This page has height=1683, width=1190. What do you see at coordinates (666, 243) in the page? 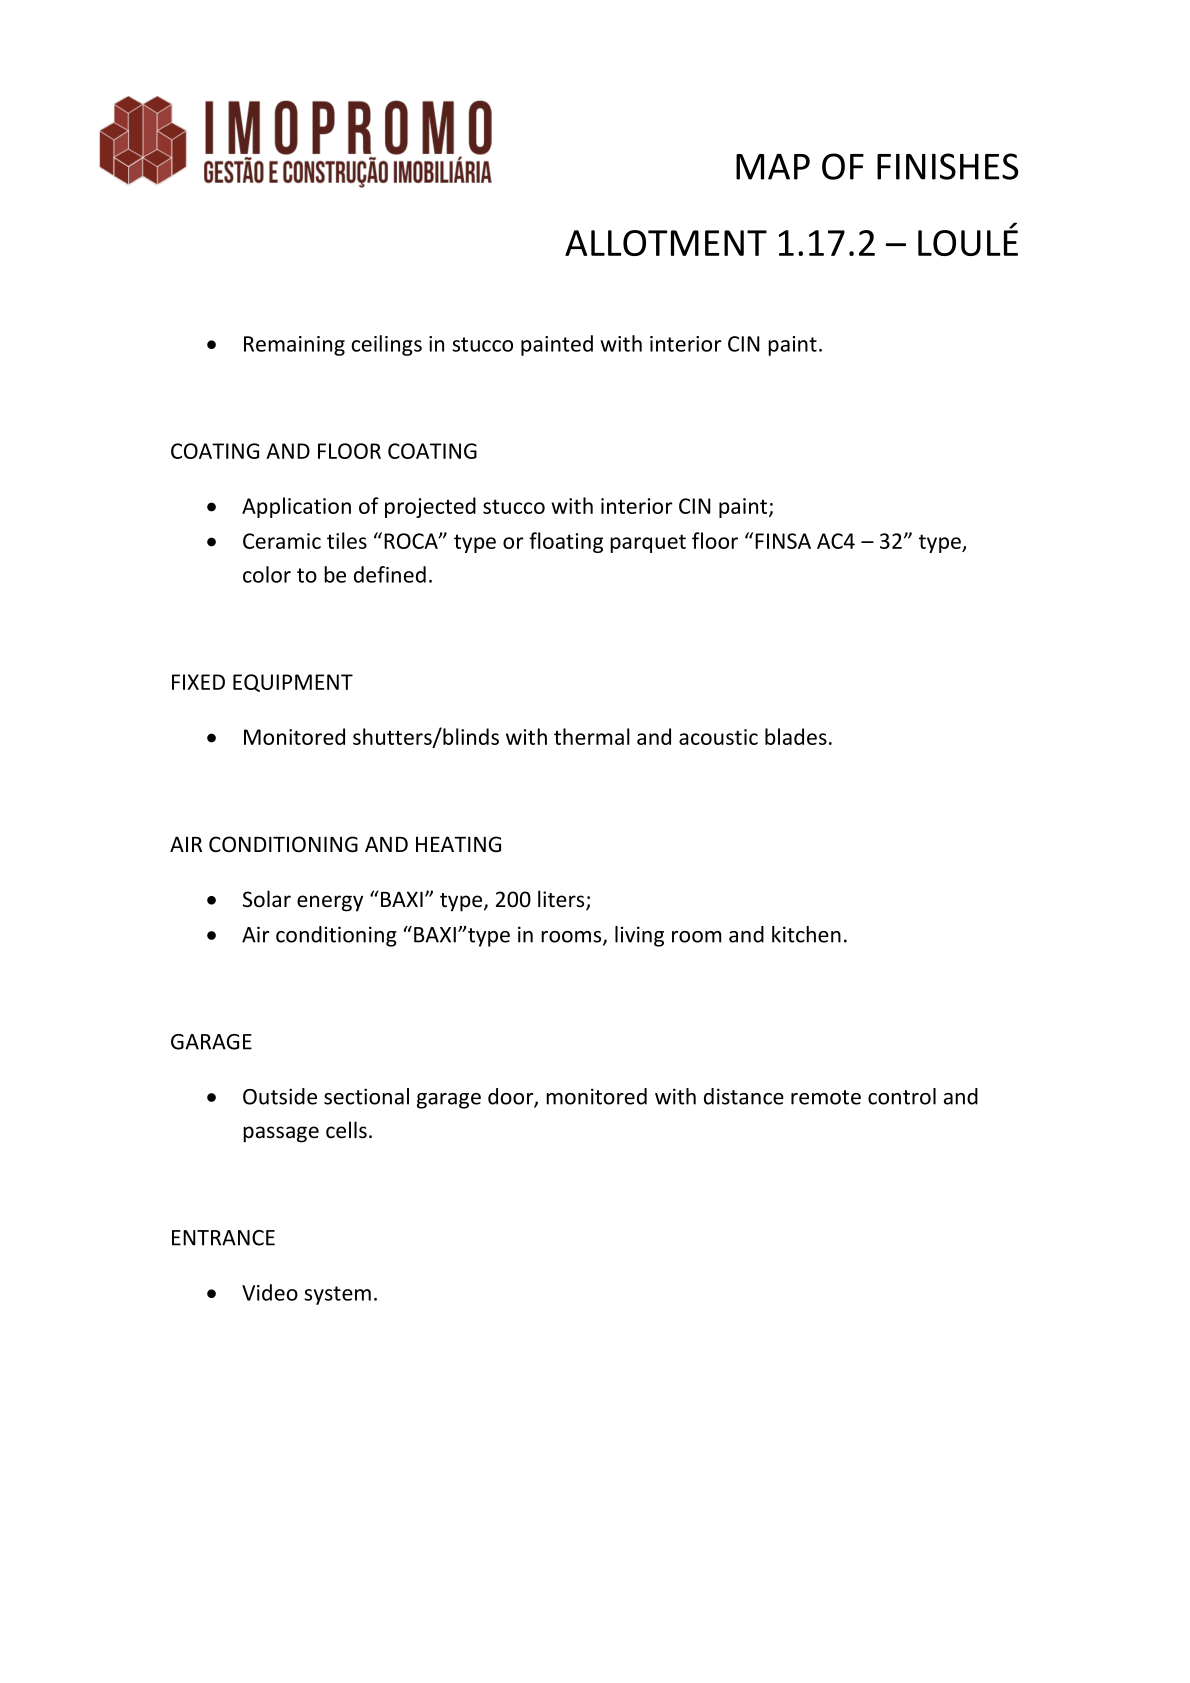
I see `ALLOTMENT` at bounding box center [666, 243].
